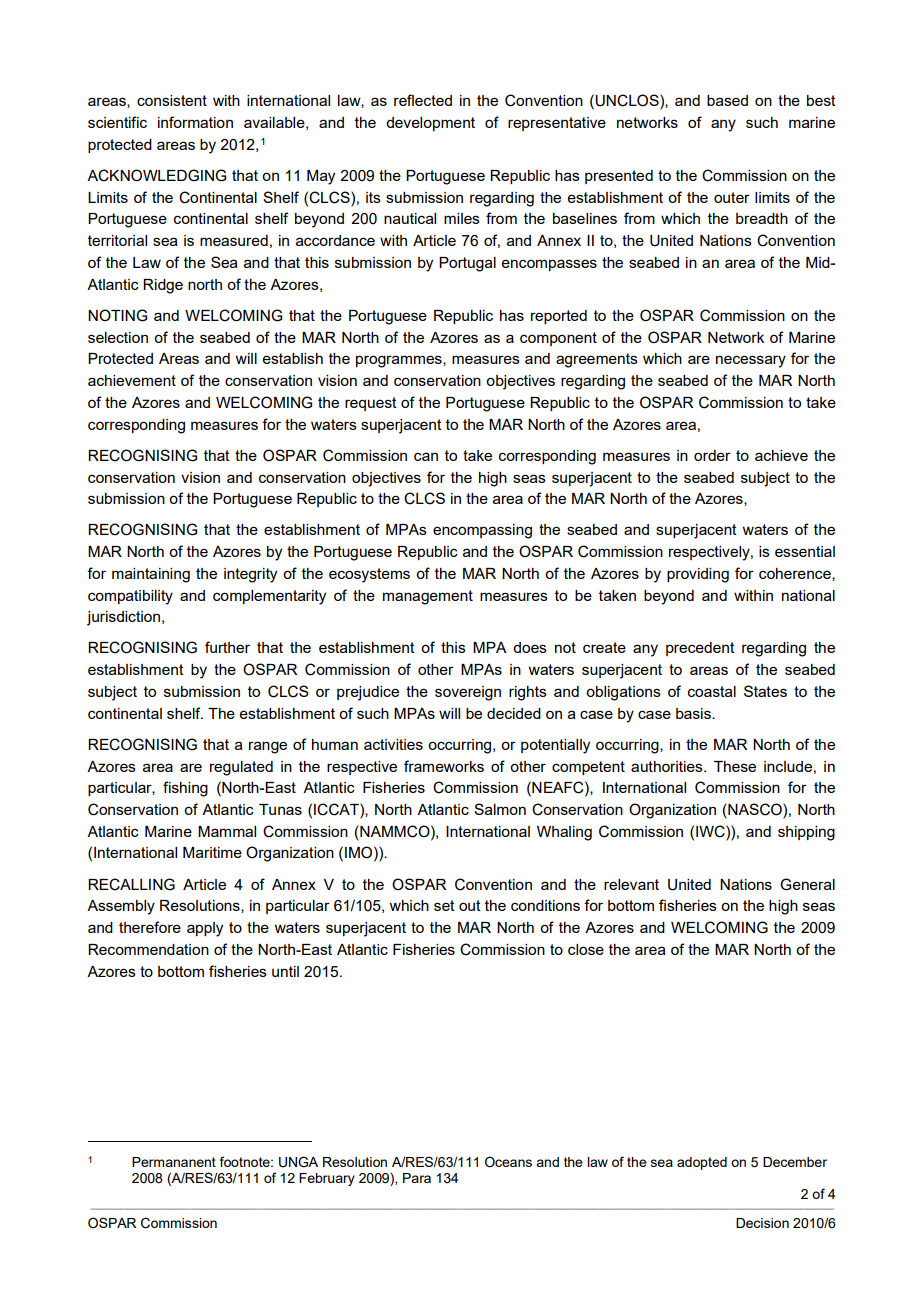 The width and height of the screenshot is (924, 1308). Describe the element at coordinates (430, 124) in the screenshot. I see `development` at that location.
